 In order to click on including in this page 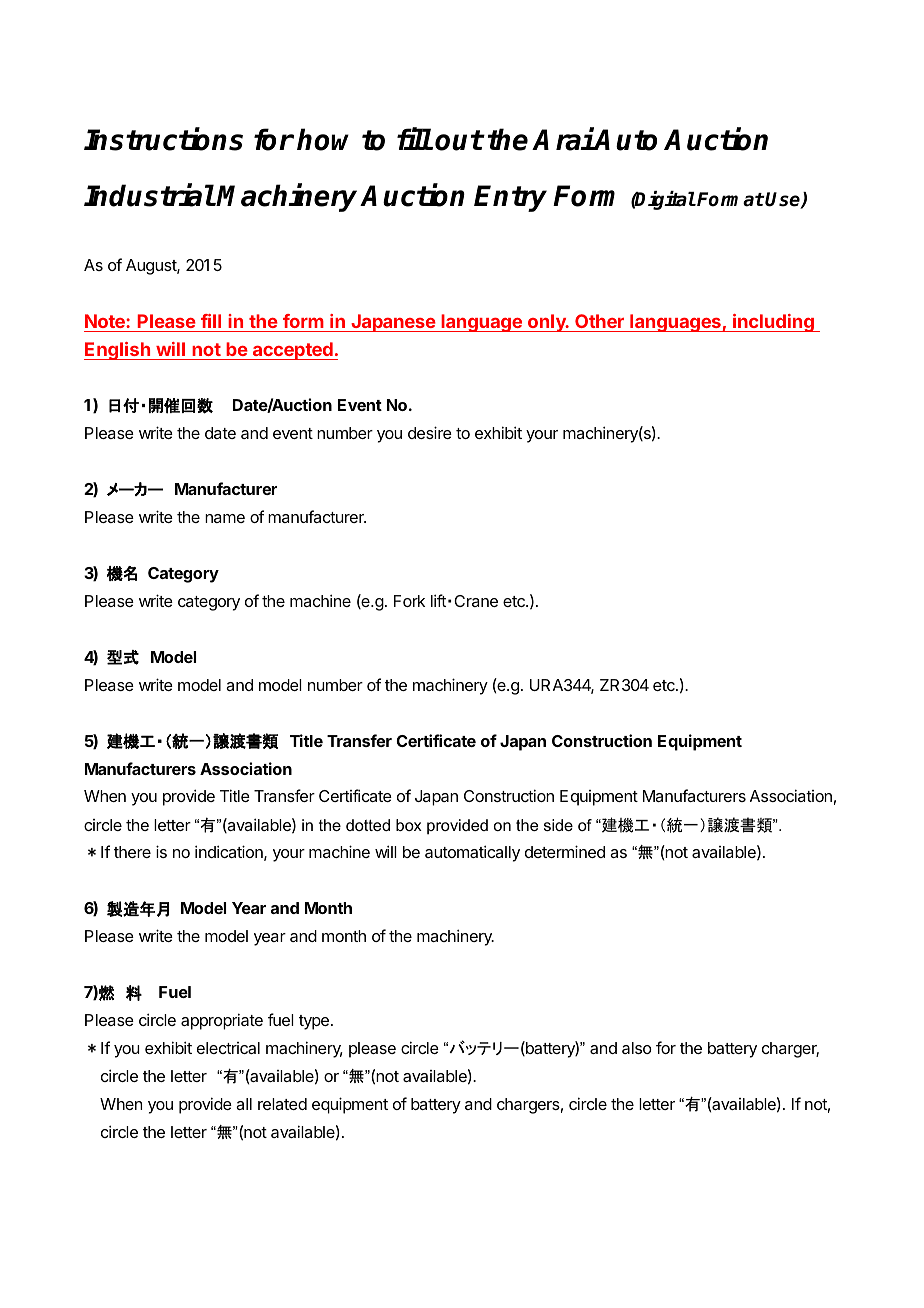, I will do `click(773, 323)`.
